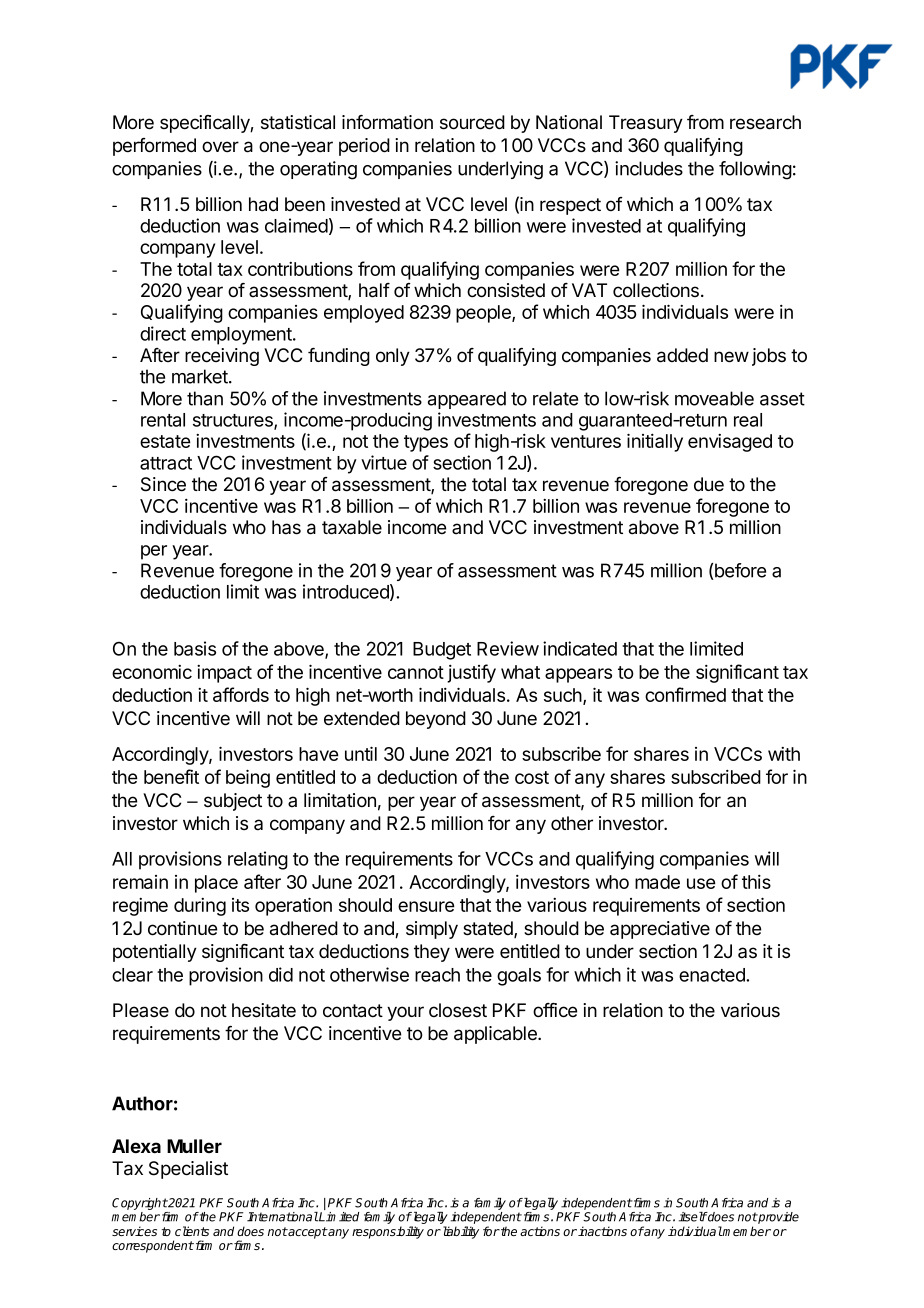  I want to click on Since, so click(163, 484).
